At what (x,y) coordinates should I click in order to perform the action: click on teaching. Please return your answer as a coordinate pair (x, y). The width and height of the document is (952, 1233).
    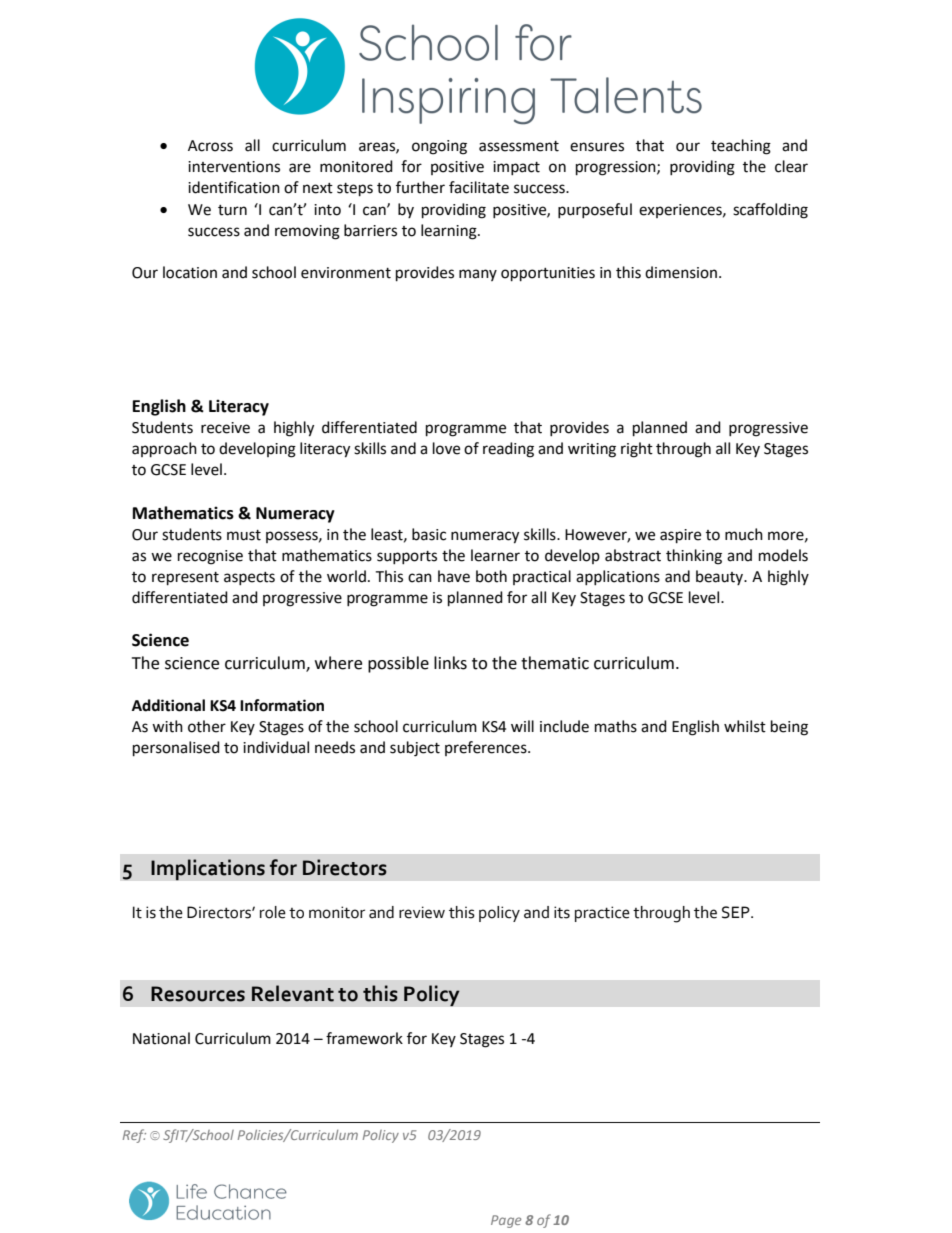
    Looking at the image, I should click on (741, 147).
